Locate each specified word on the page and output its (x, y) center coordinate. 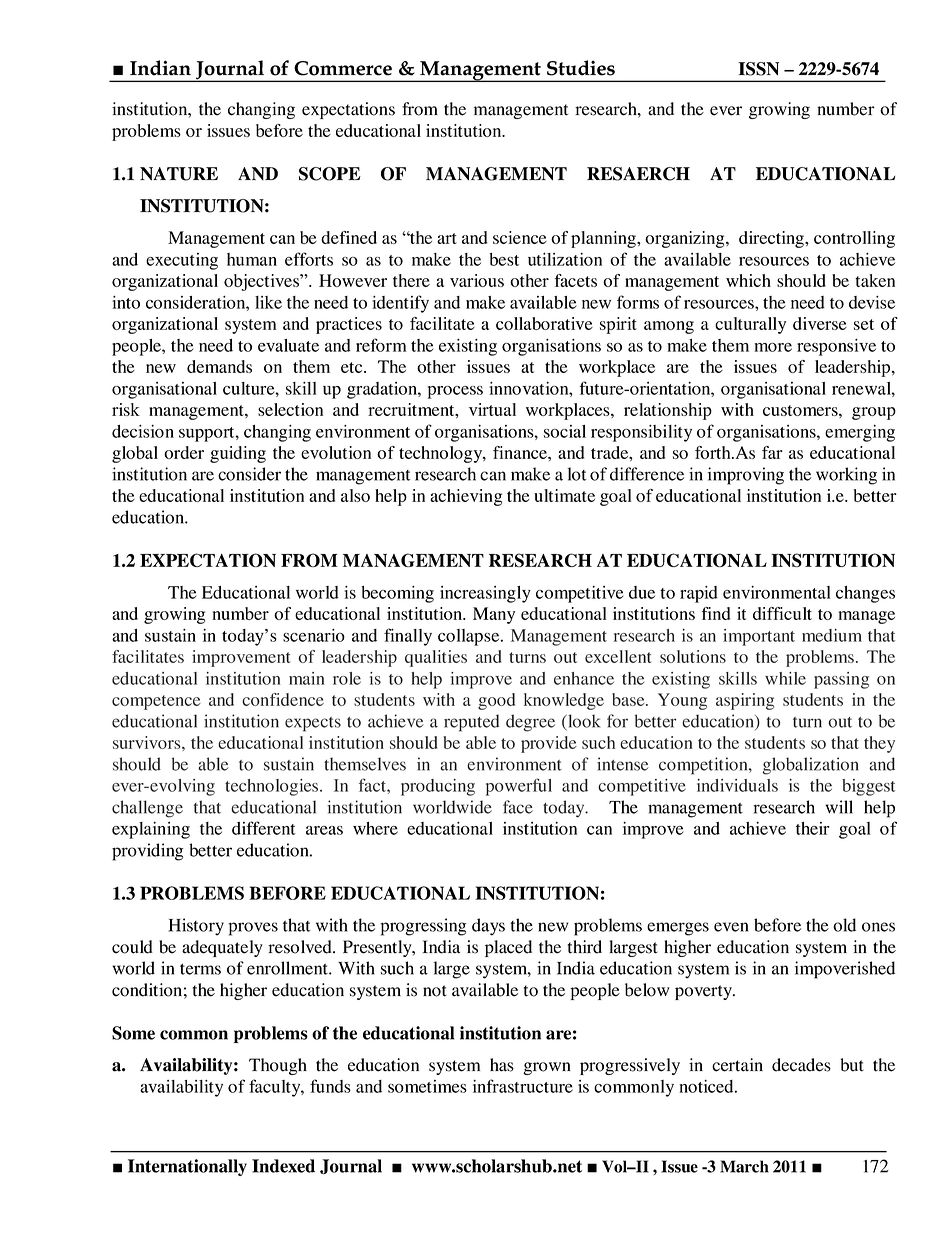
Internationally (187, 1167)
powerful (519, 787)
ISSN (758, 69)
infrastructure (523, 1086)
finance (521, 452)
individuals (737, 785)
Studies (581, 68)
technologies (273, 787)
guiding (238, 454)
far (772, 452)
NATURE (179, 174)
